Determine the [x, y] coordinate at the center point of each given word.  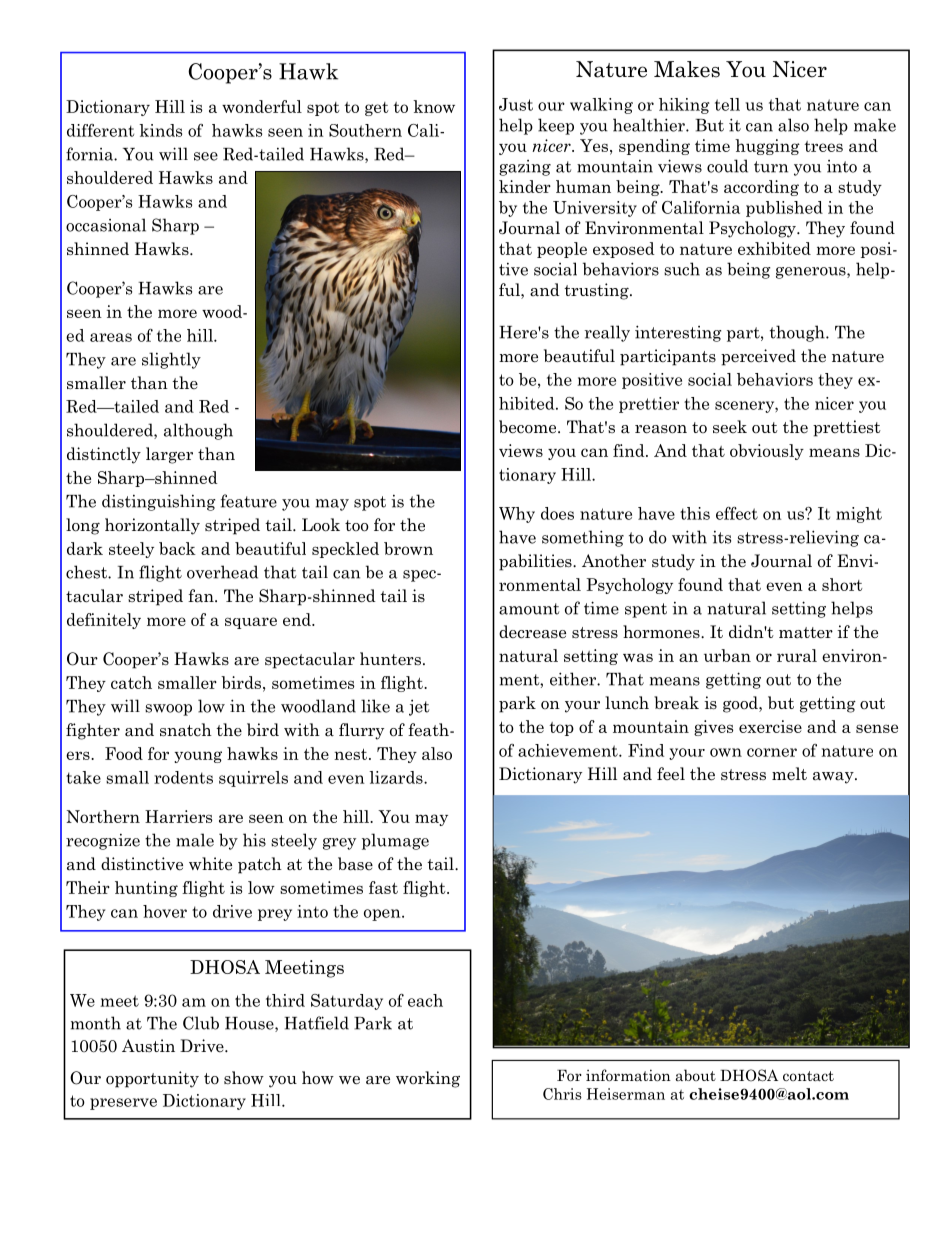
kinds [160, 130]
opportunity [152, 1079]
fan [202, 596]
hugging [767, 147]
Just [516, 104]
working [428, 1079]
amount [529, 609]
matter [806, 633]
